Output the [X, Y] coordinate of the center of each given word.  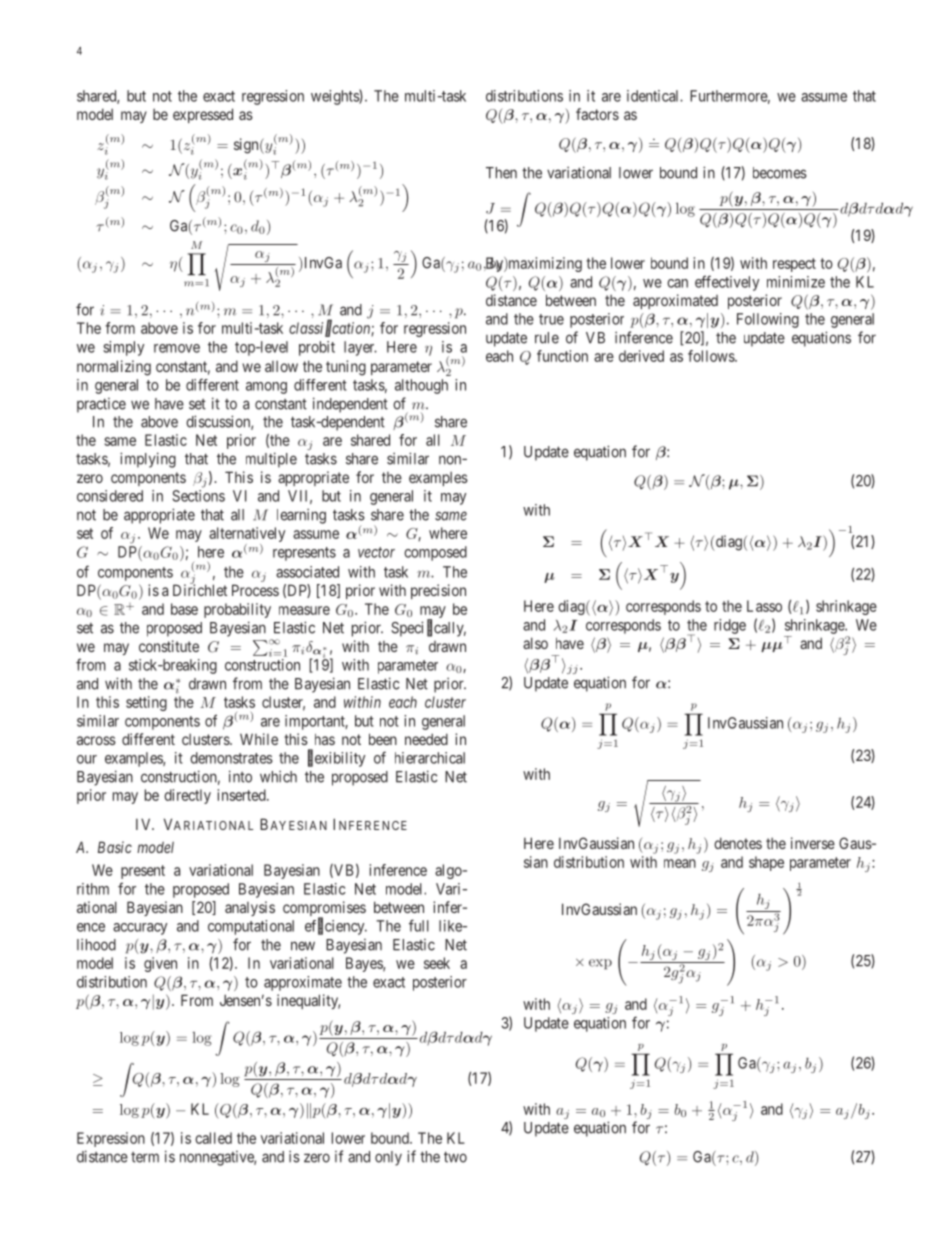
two [455, 1157]
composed [435, 553]
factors [597, 114]
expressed [203, 115]
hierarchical [430, 758]
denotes [738, 843]
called [213, 1138]
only [388, 1158]
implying [148, 460]
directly [187, 796]
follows [712, 356]
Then [501, 173]
